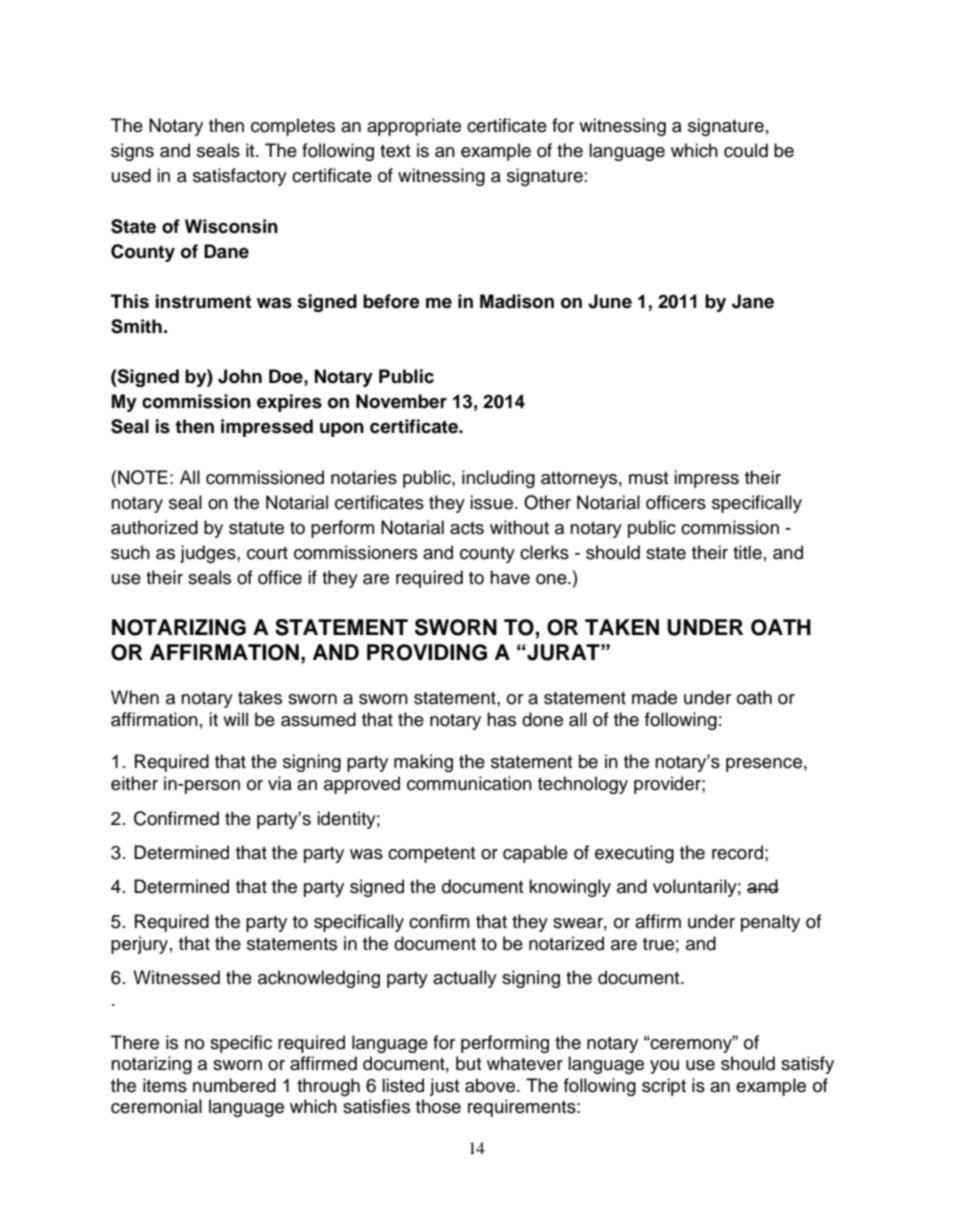 The width and height of the screenshot is (954, 1232). What do you see at coordinates (737, 852) in the screenshot?
I see `record` at bounding box center [737, 852].
